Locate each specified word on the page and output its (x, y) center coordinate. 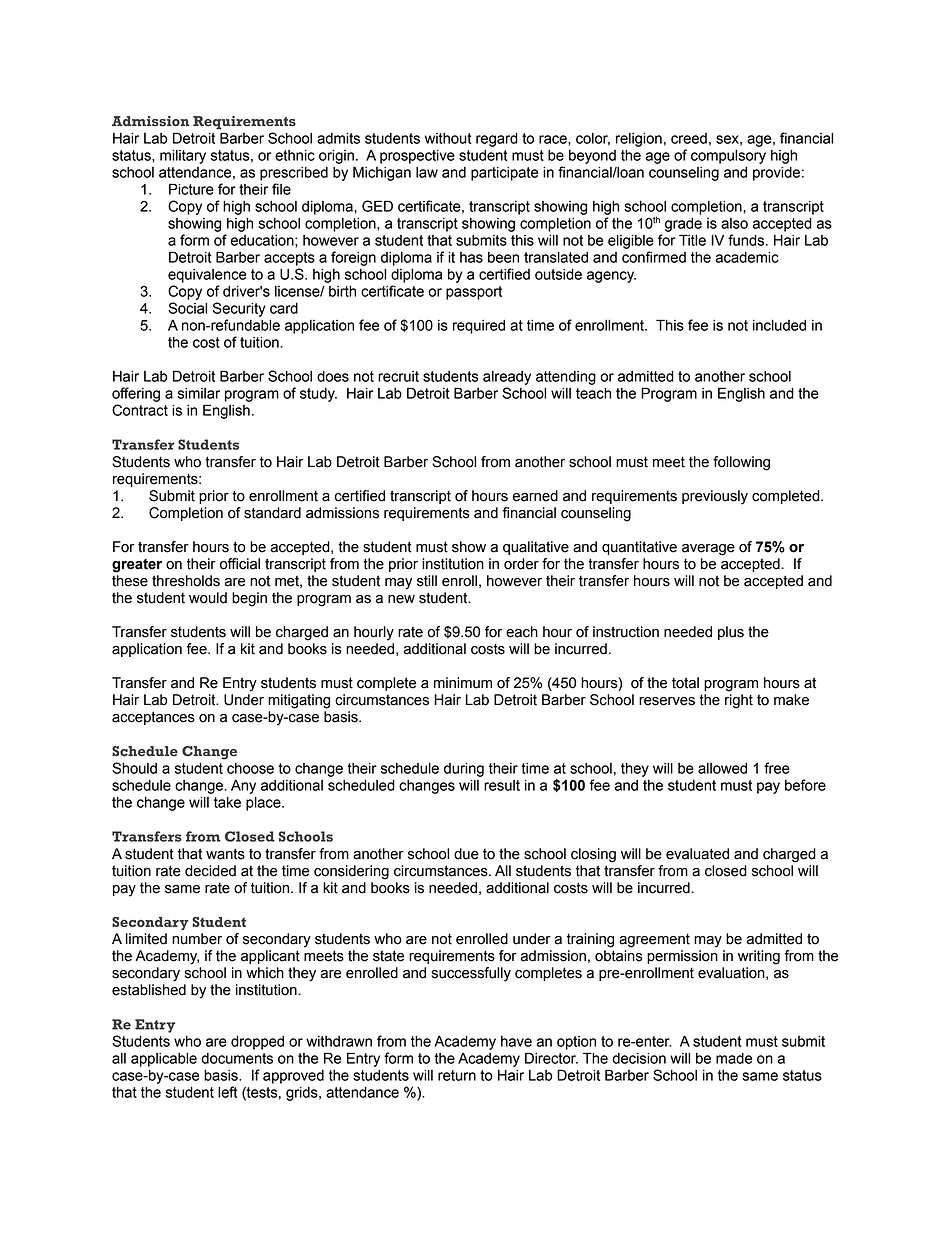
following (741, 463)
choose (250, 768)
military (183, 157)
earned (535, 496)
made (734, 1058)
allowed (722, 768)
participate (504, 174)
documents (237, 1058)
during (464, 770)
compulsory (728, 157)
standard (272, 513)
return (457, 1075)
